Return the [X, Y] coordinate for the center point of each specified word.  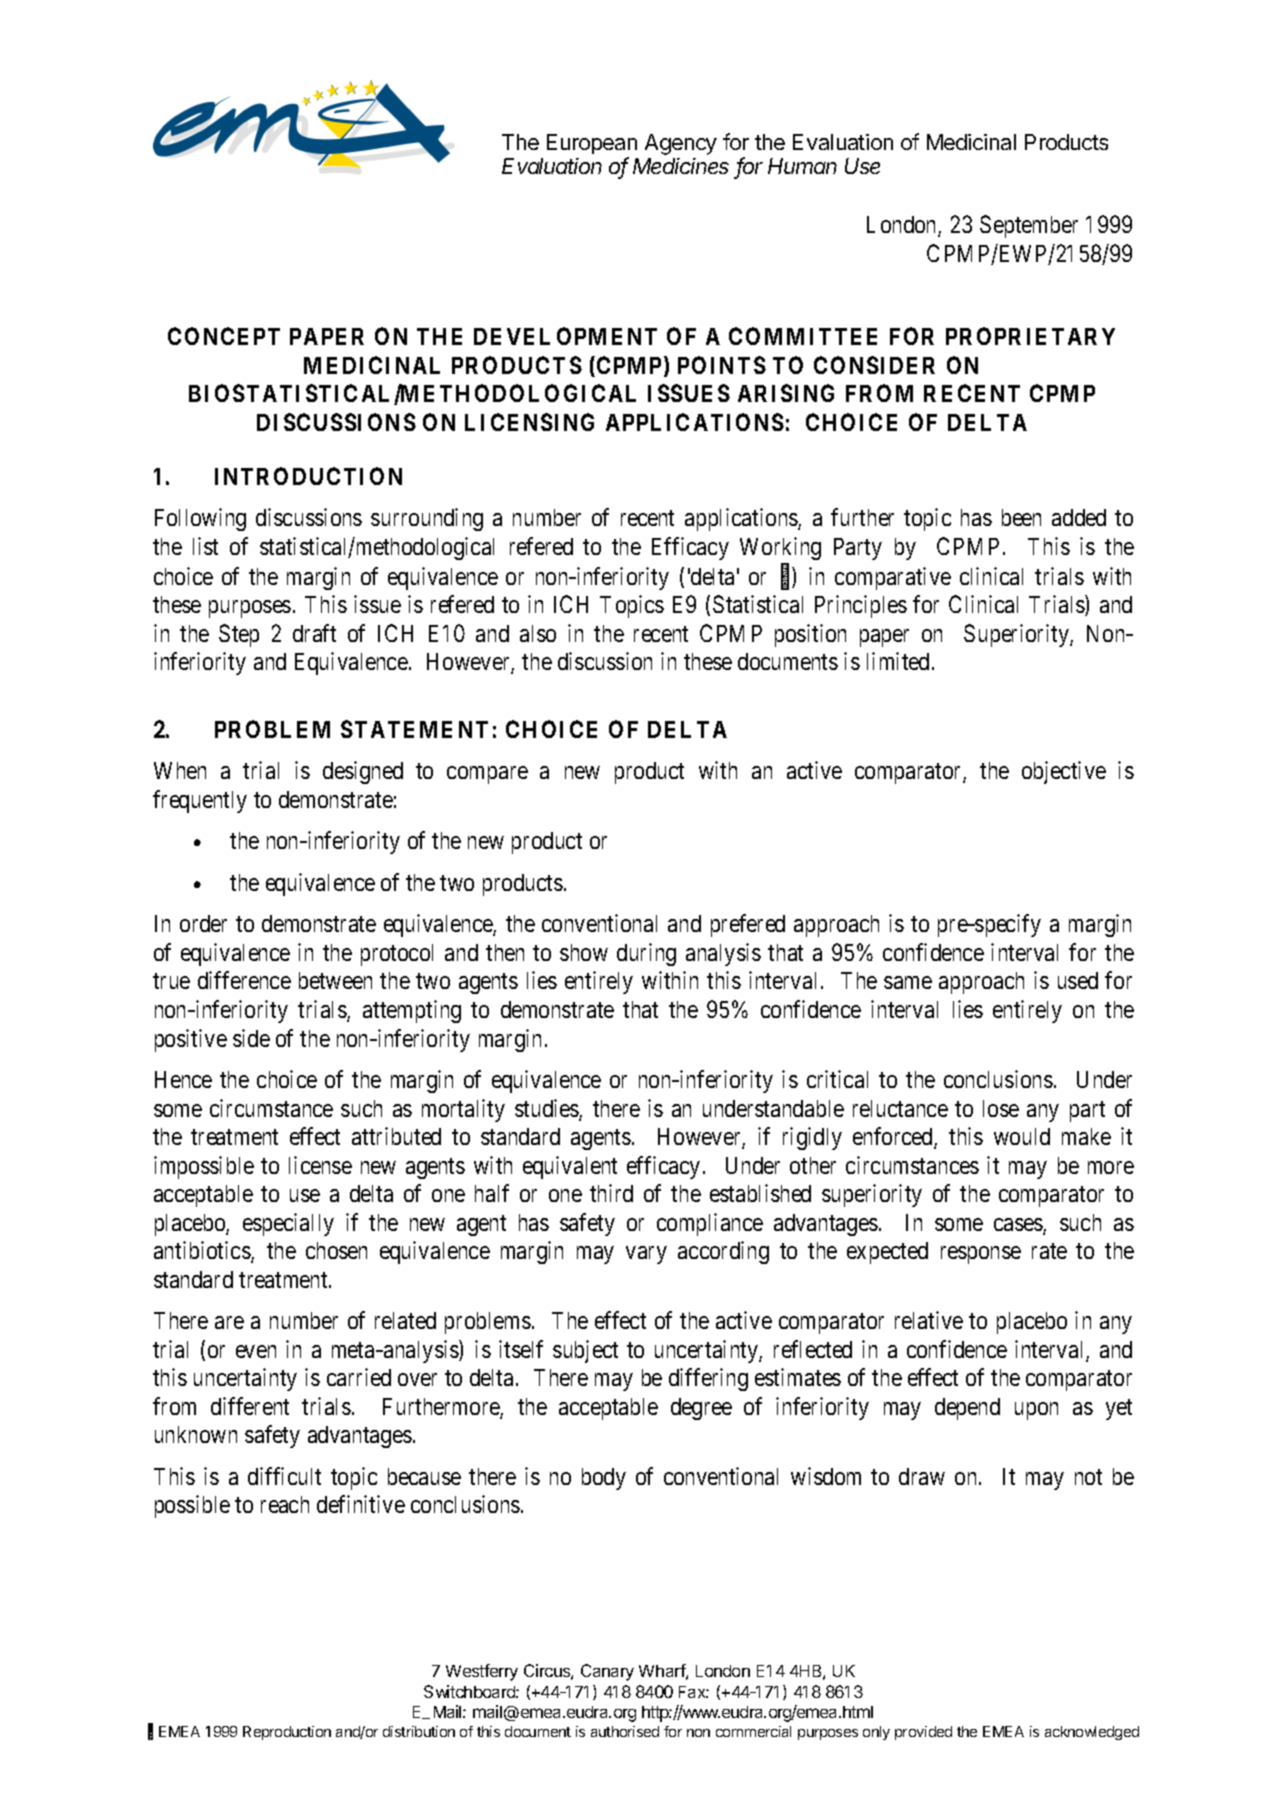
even [256, 1351]
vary [646, 1255]
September [1029, 226]
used [1078, 980]
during [646, 954]
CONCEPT [224, 336]
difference [244, 980]
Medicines [681, 166]
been [1021, 517]
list [205, 546]
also [538, 633]
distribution [419, 1731]
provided [923, 1733]
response [981, 1255]
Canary [607, 1672]
